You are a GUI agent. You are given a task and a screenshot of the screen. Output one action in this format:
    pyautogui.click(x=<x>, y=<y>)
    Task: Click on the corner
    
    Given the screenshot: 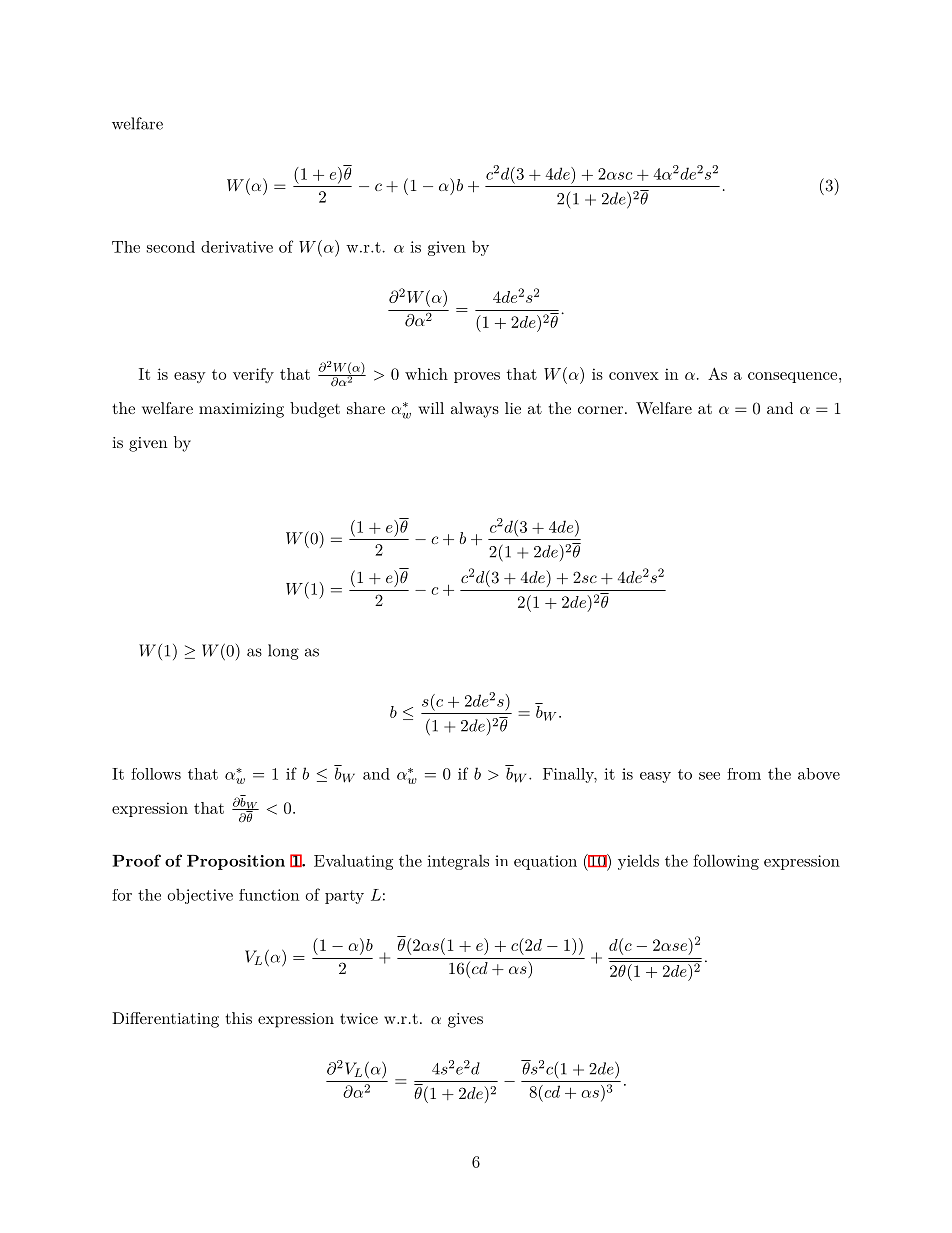 What is the action you would take?
    pyautogui.click(x=600, y=410)
